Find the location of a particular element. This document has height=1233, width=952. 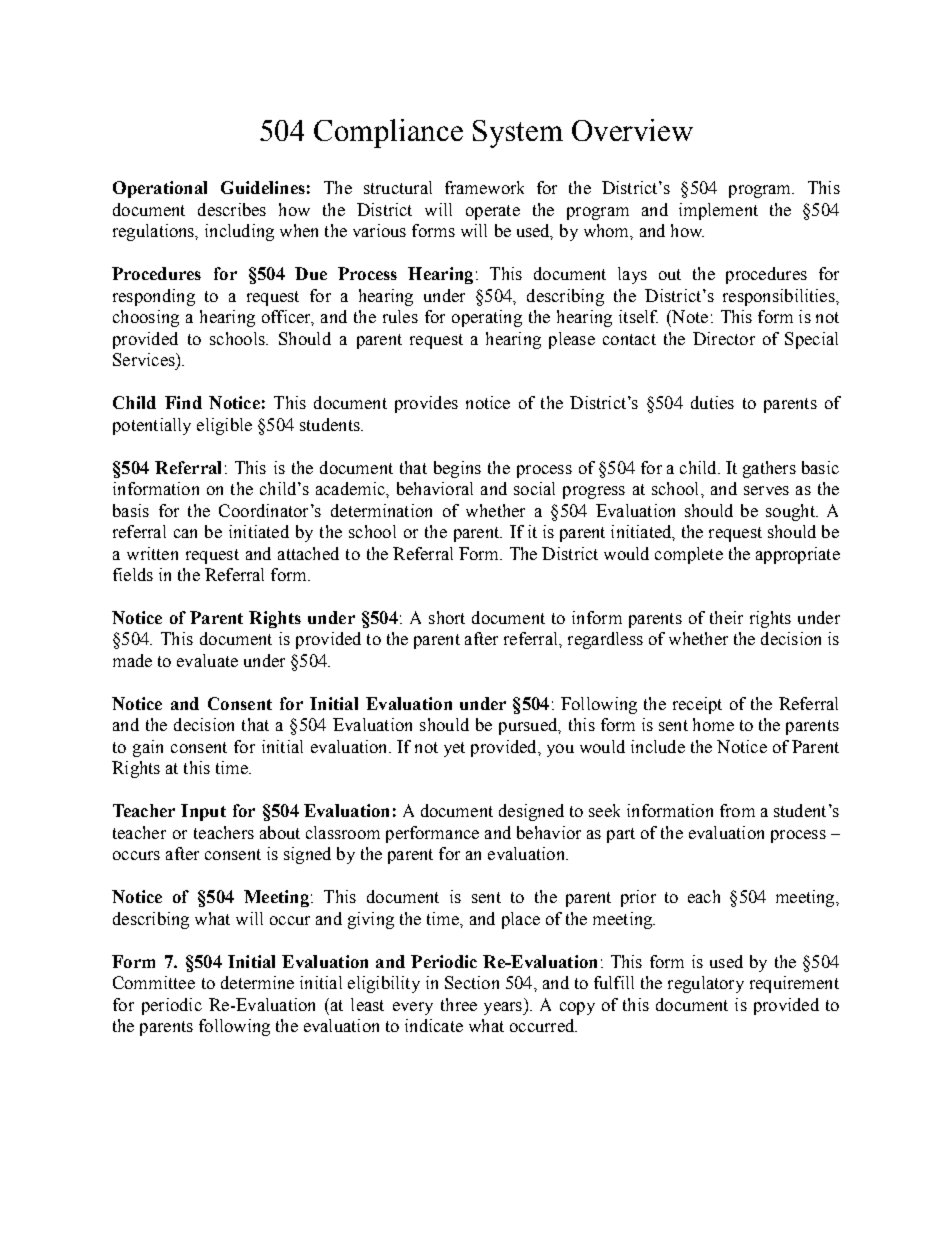

Input is located at coordinates (203, 812).
